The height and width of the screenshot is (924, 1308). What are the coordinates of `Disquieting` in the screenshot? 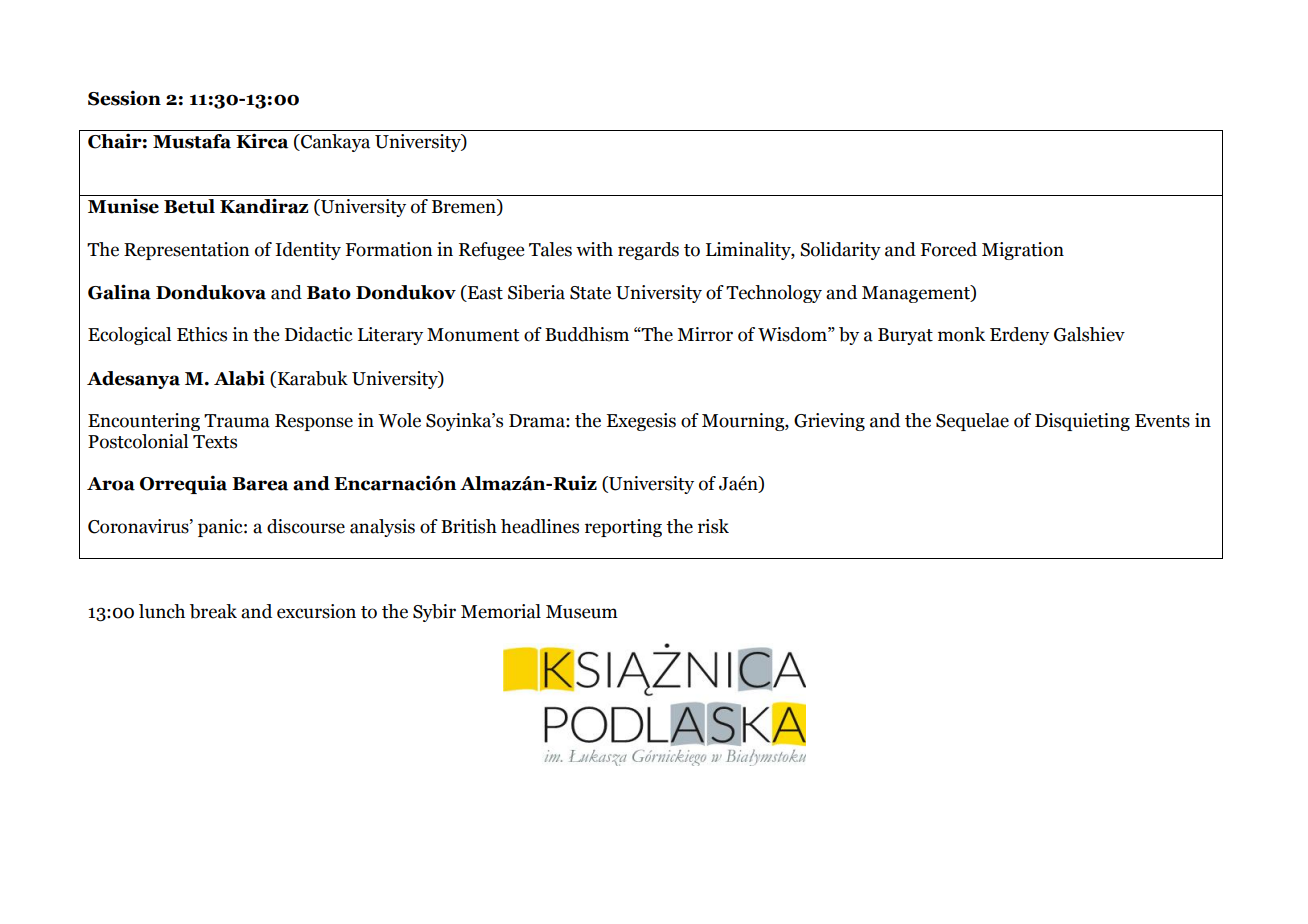 It's located at (1082, 422).
